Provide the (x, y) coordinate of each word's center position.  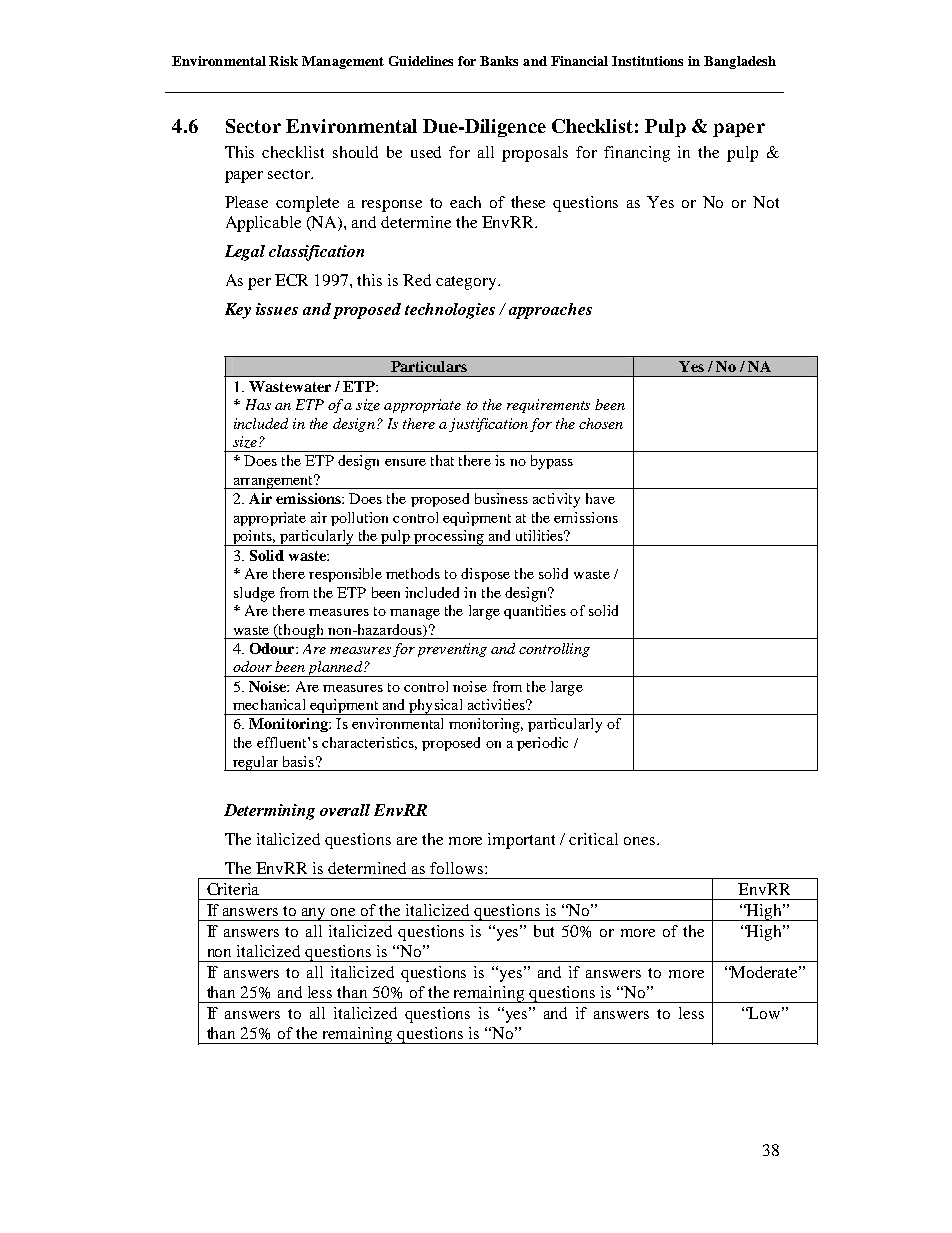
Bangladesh (740, 62)
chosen (601, 423)
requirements (548, 406)
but (544, 931)
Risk (283, 61)
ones (641, 841)
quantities (535, 612)
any (314, 914)
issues (277, 309)
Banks (499, 61)
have (600, 498)
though (301, 631)
